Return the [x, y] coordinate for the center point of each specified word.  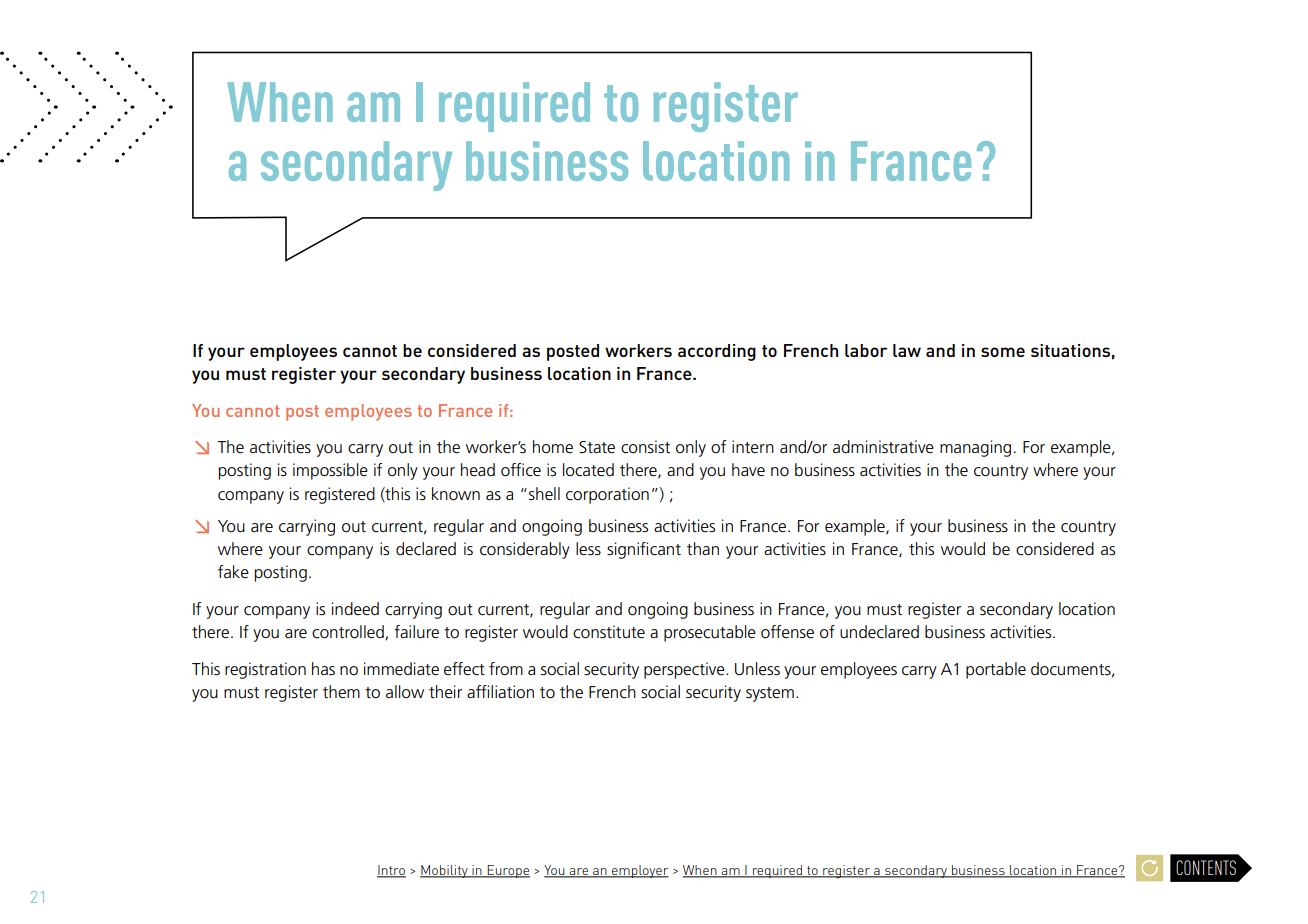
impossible [330, 471]
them [341, 692]
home [553, 447]
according [717, 352]
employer [639, 871]
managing [975, 448]
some [1003, 352]
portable [996, 670]
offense [787, 632]
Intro [391, 871]
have [748, 470]
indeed [355, 609]
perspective [685, 670]
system [770, 694]
